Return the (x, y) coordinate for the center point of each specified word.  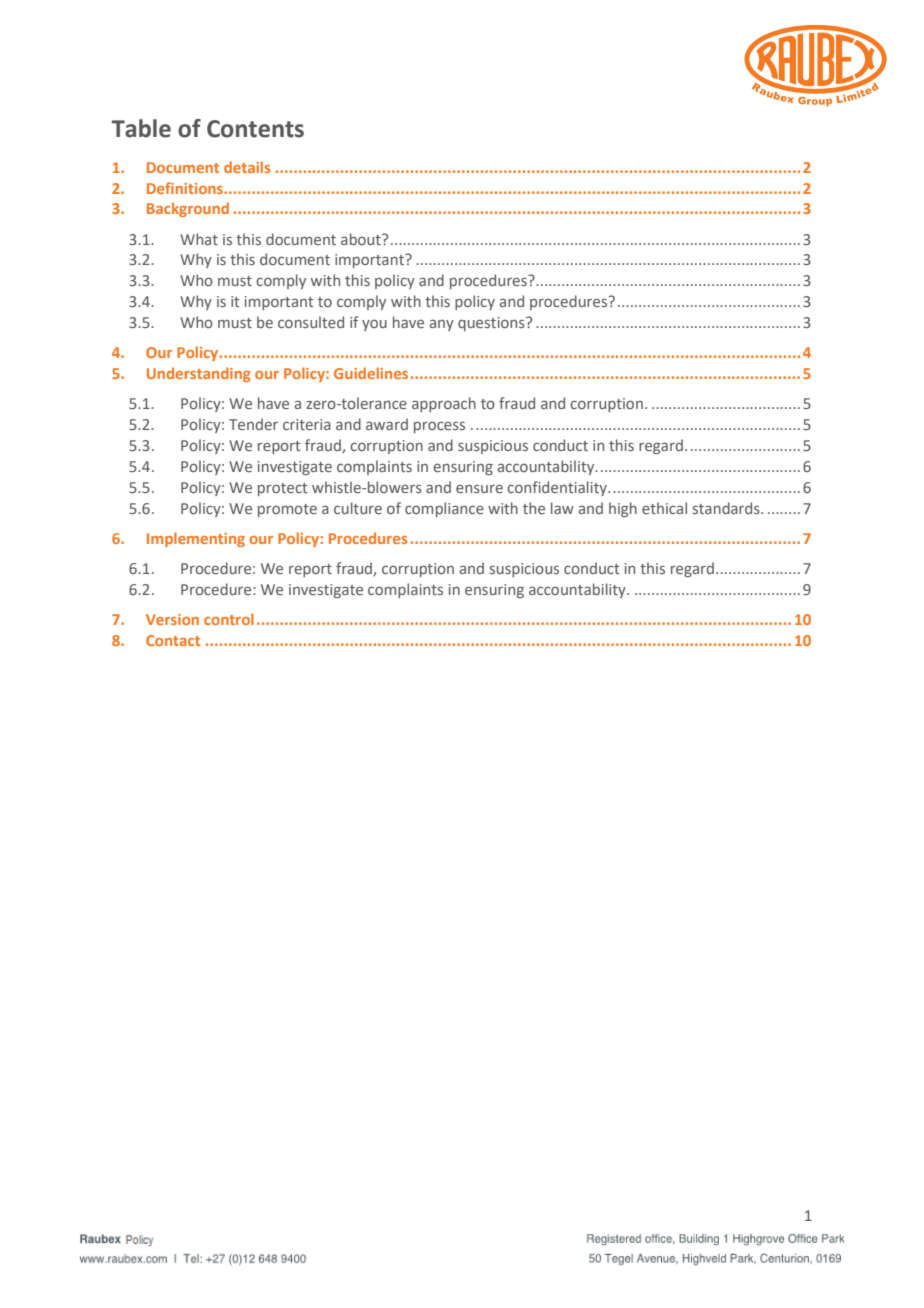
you (374, 325)
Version (172, 619)
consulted (311, 322)
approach (444, 404)
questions (492, 324)
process (439, 427)
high (623, 509)
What (199, 239)
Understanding (199, 374)
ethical (664, 508)
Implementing (196, 539)
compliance (444, 509)
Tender (253, 424)
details (247, 167)
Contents (255, 129)
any (442, 325)
